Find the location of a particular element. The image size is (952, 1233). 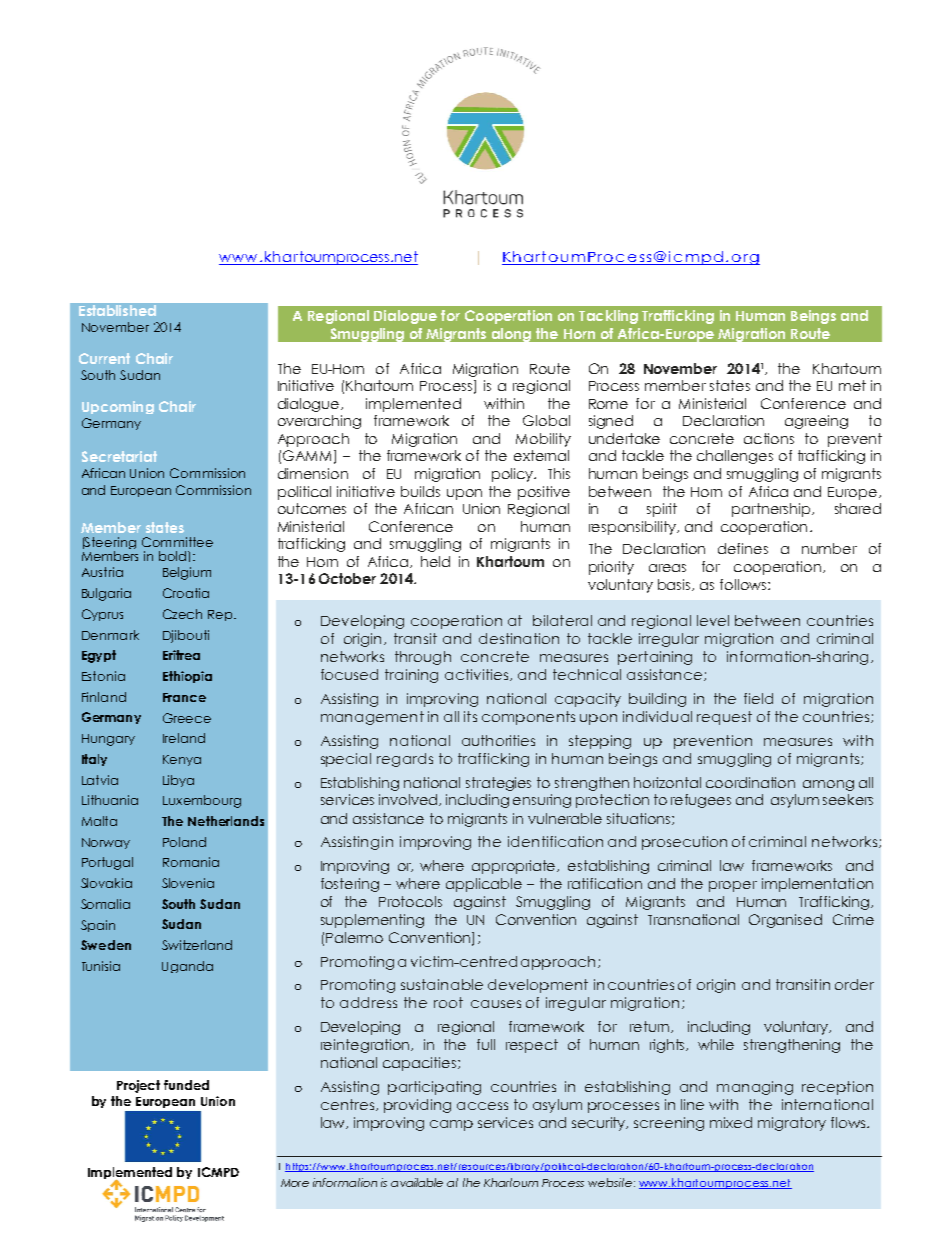

coordination is located at coordinates (750, 782).
